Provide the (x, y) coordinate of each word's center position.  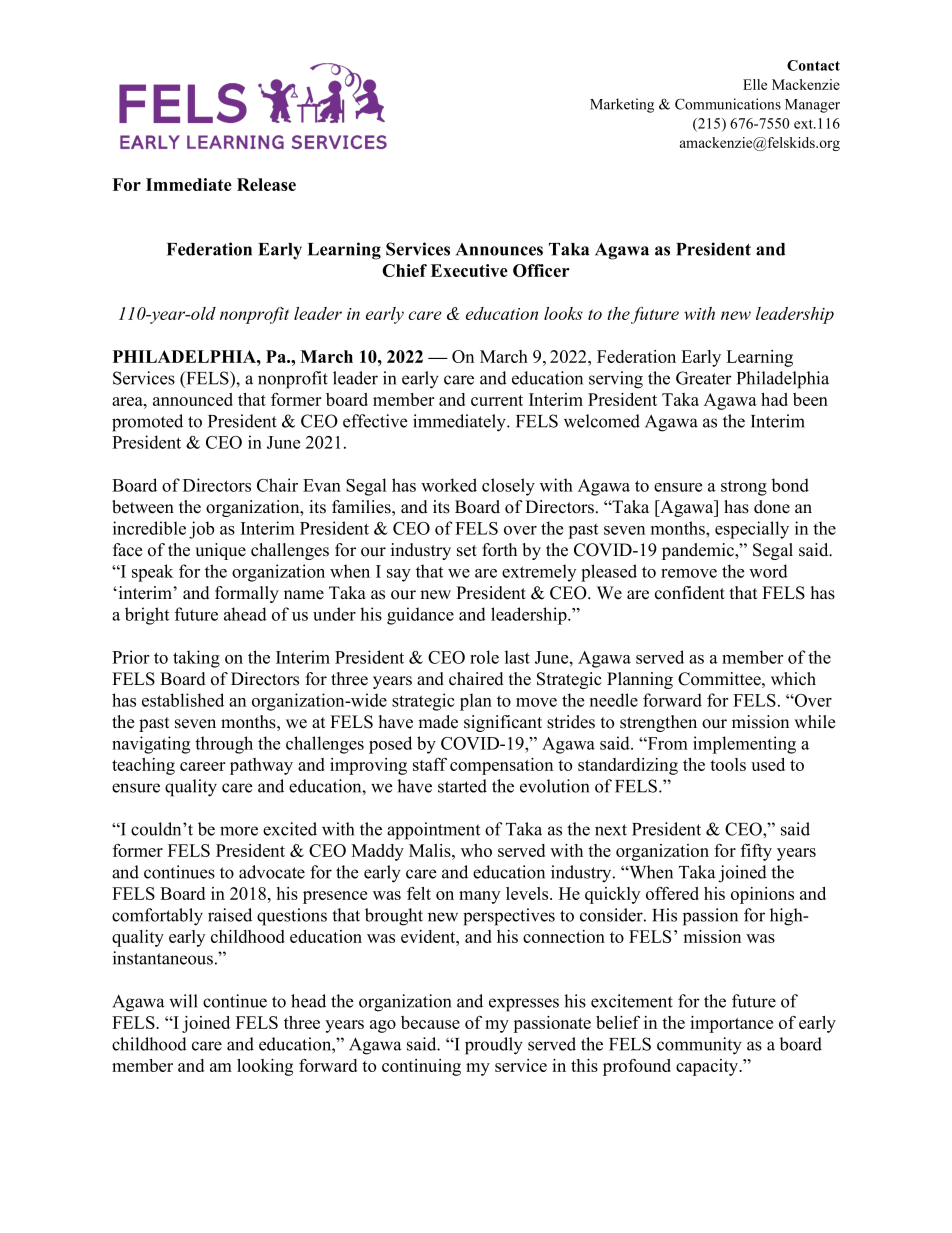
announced (193, 399)
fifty (756, 852)
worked (449, 485)
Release (266, 184)
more (239, 831)
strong (744, 488)
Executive (469, 270)
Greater (704, 378)
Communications (728, 104)
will (183, 1001)
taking (196, 659)
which (793, 679)
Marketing (622, 105)
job (201, 530)
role (484, 657)
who (476, 850)
